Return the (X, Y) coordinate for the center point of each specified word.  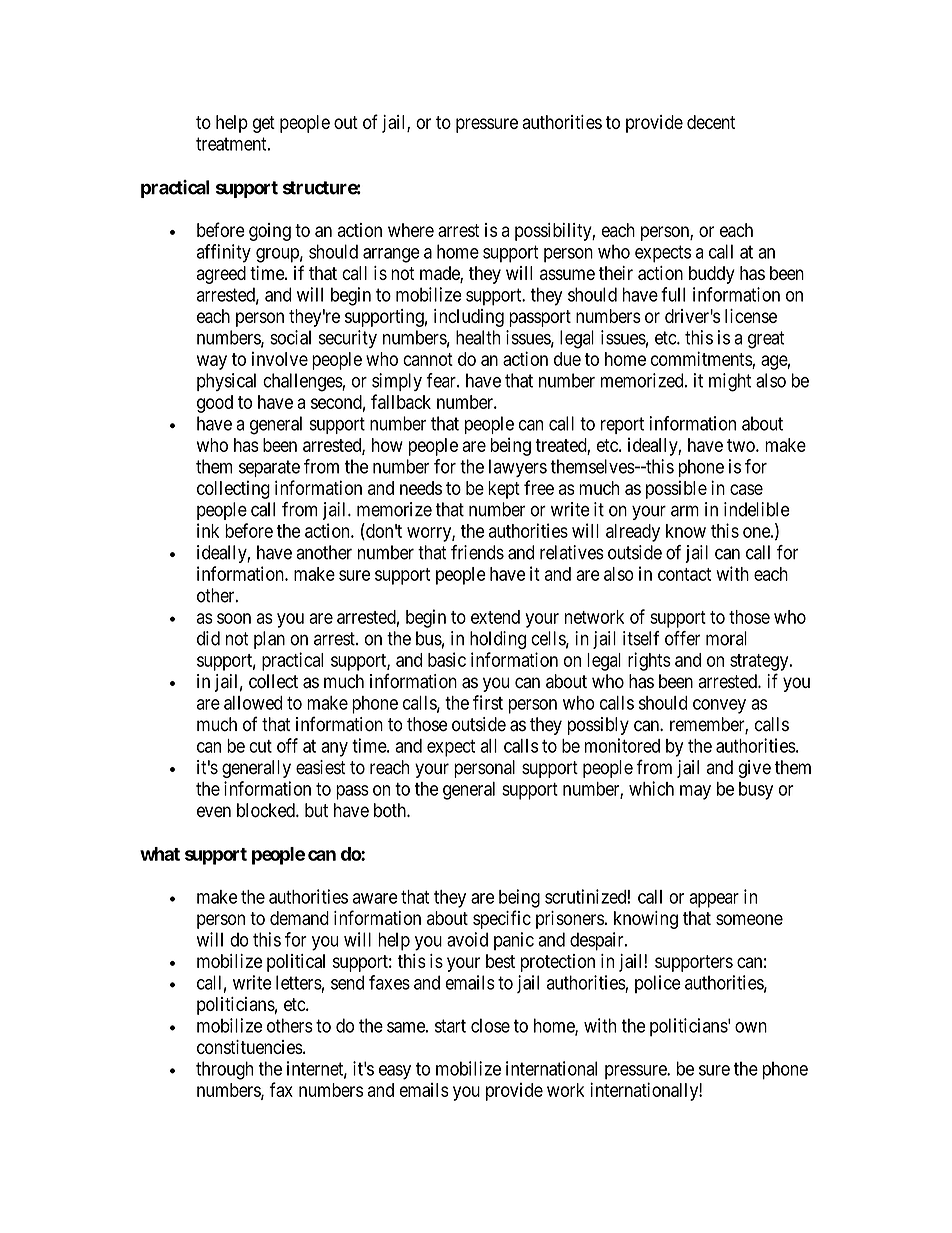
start (450, 1026)
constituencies (250, 1047)
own (751, 1027)
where (411, 230)
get (264, 124)
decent (711, 122)
